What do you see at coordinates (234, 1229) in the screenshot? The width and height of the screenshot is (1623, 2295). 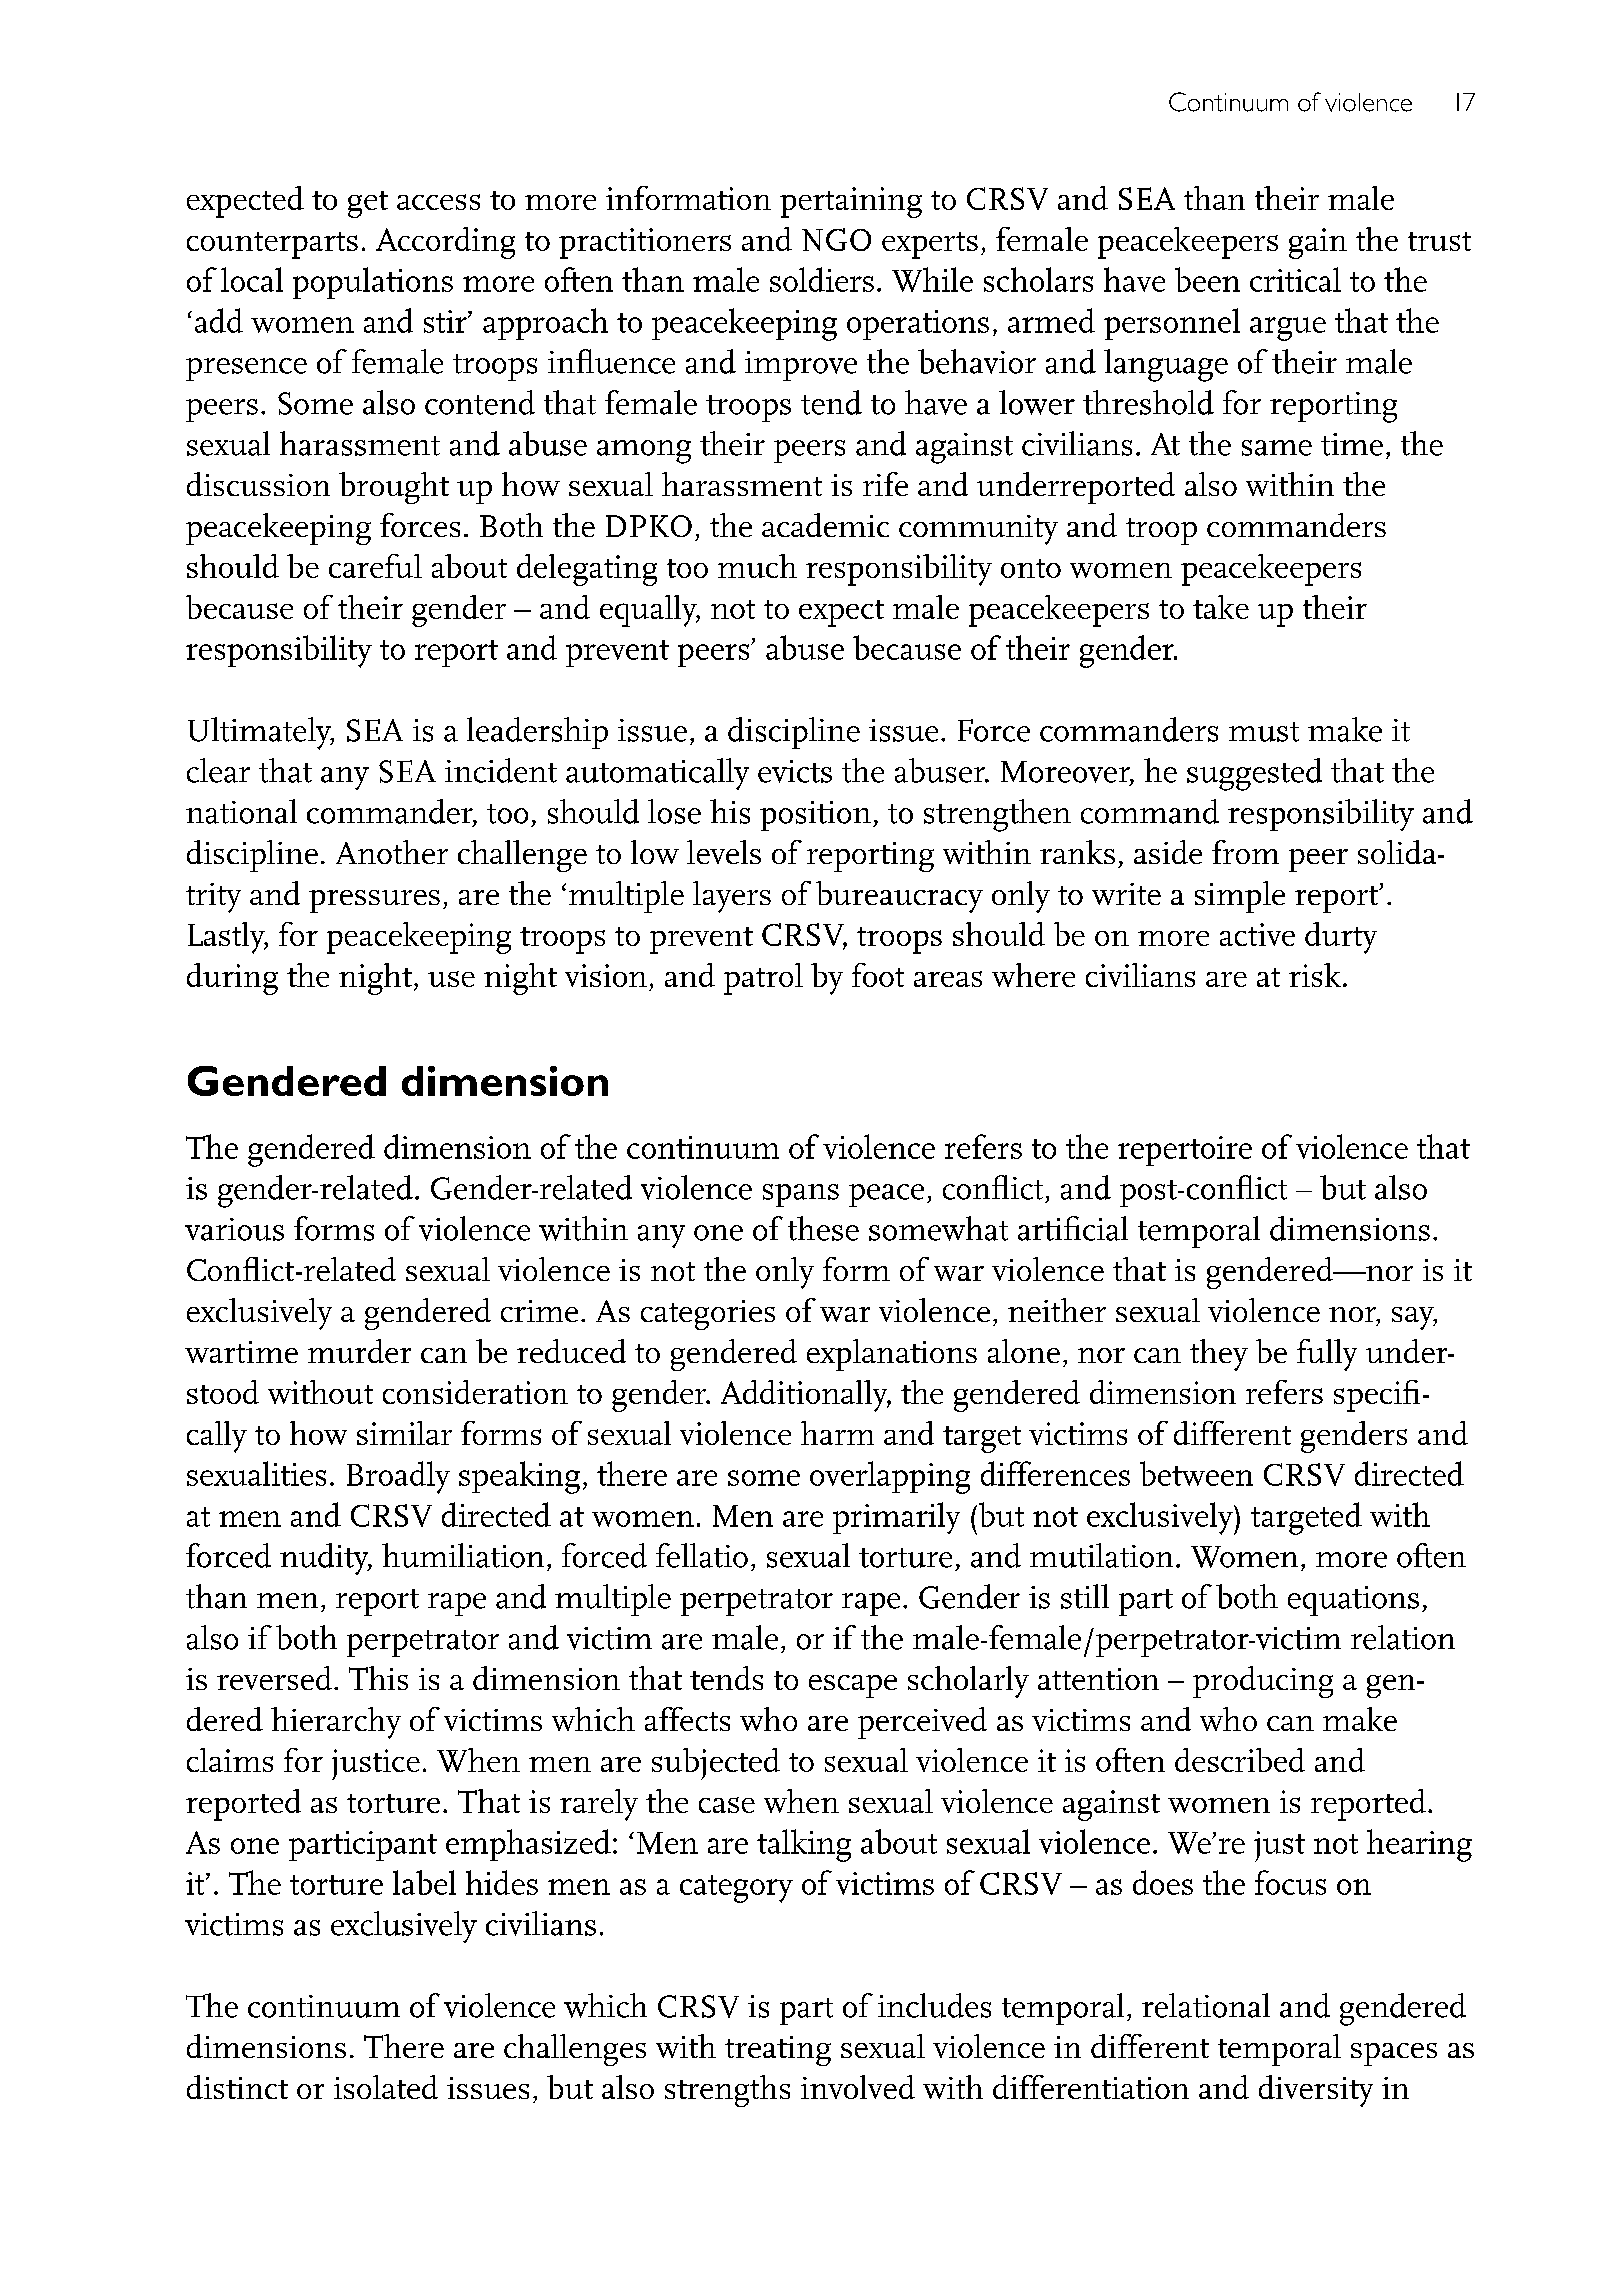 I see `various` at bounding box center [234, 1229].
